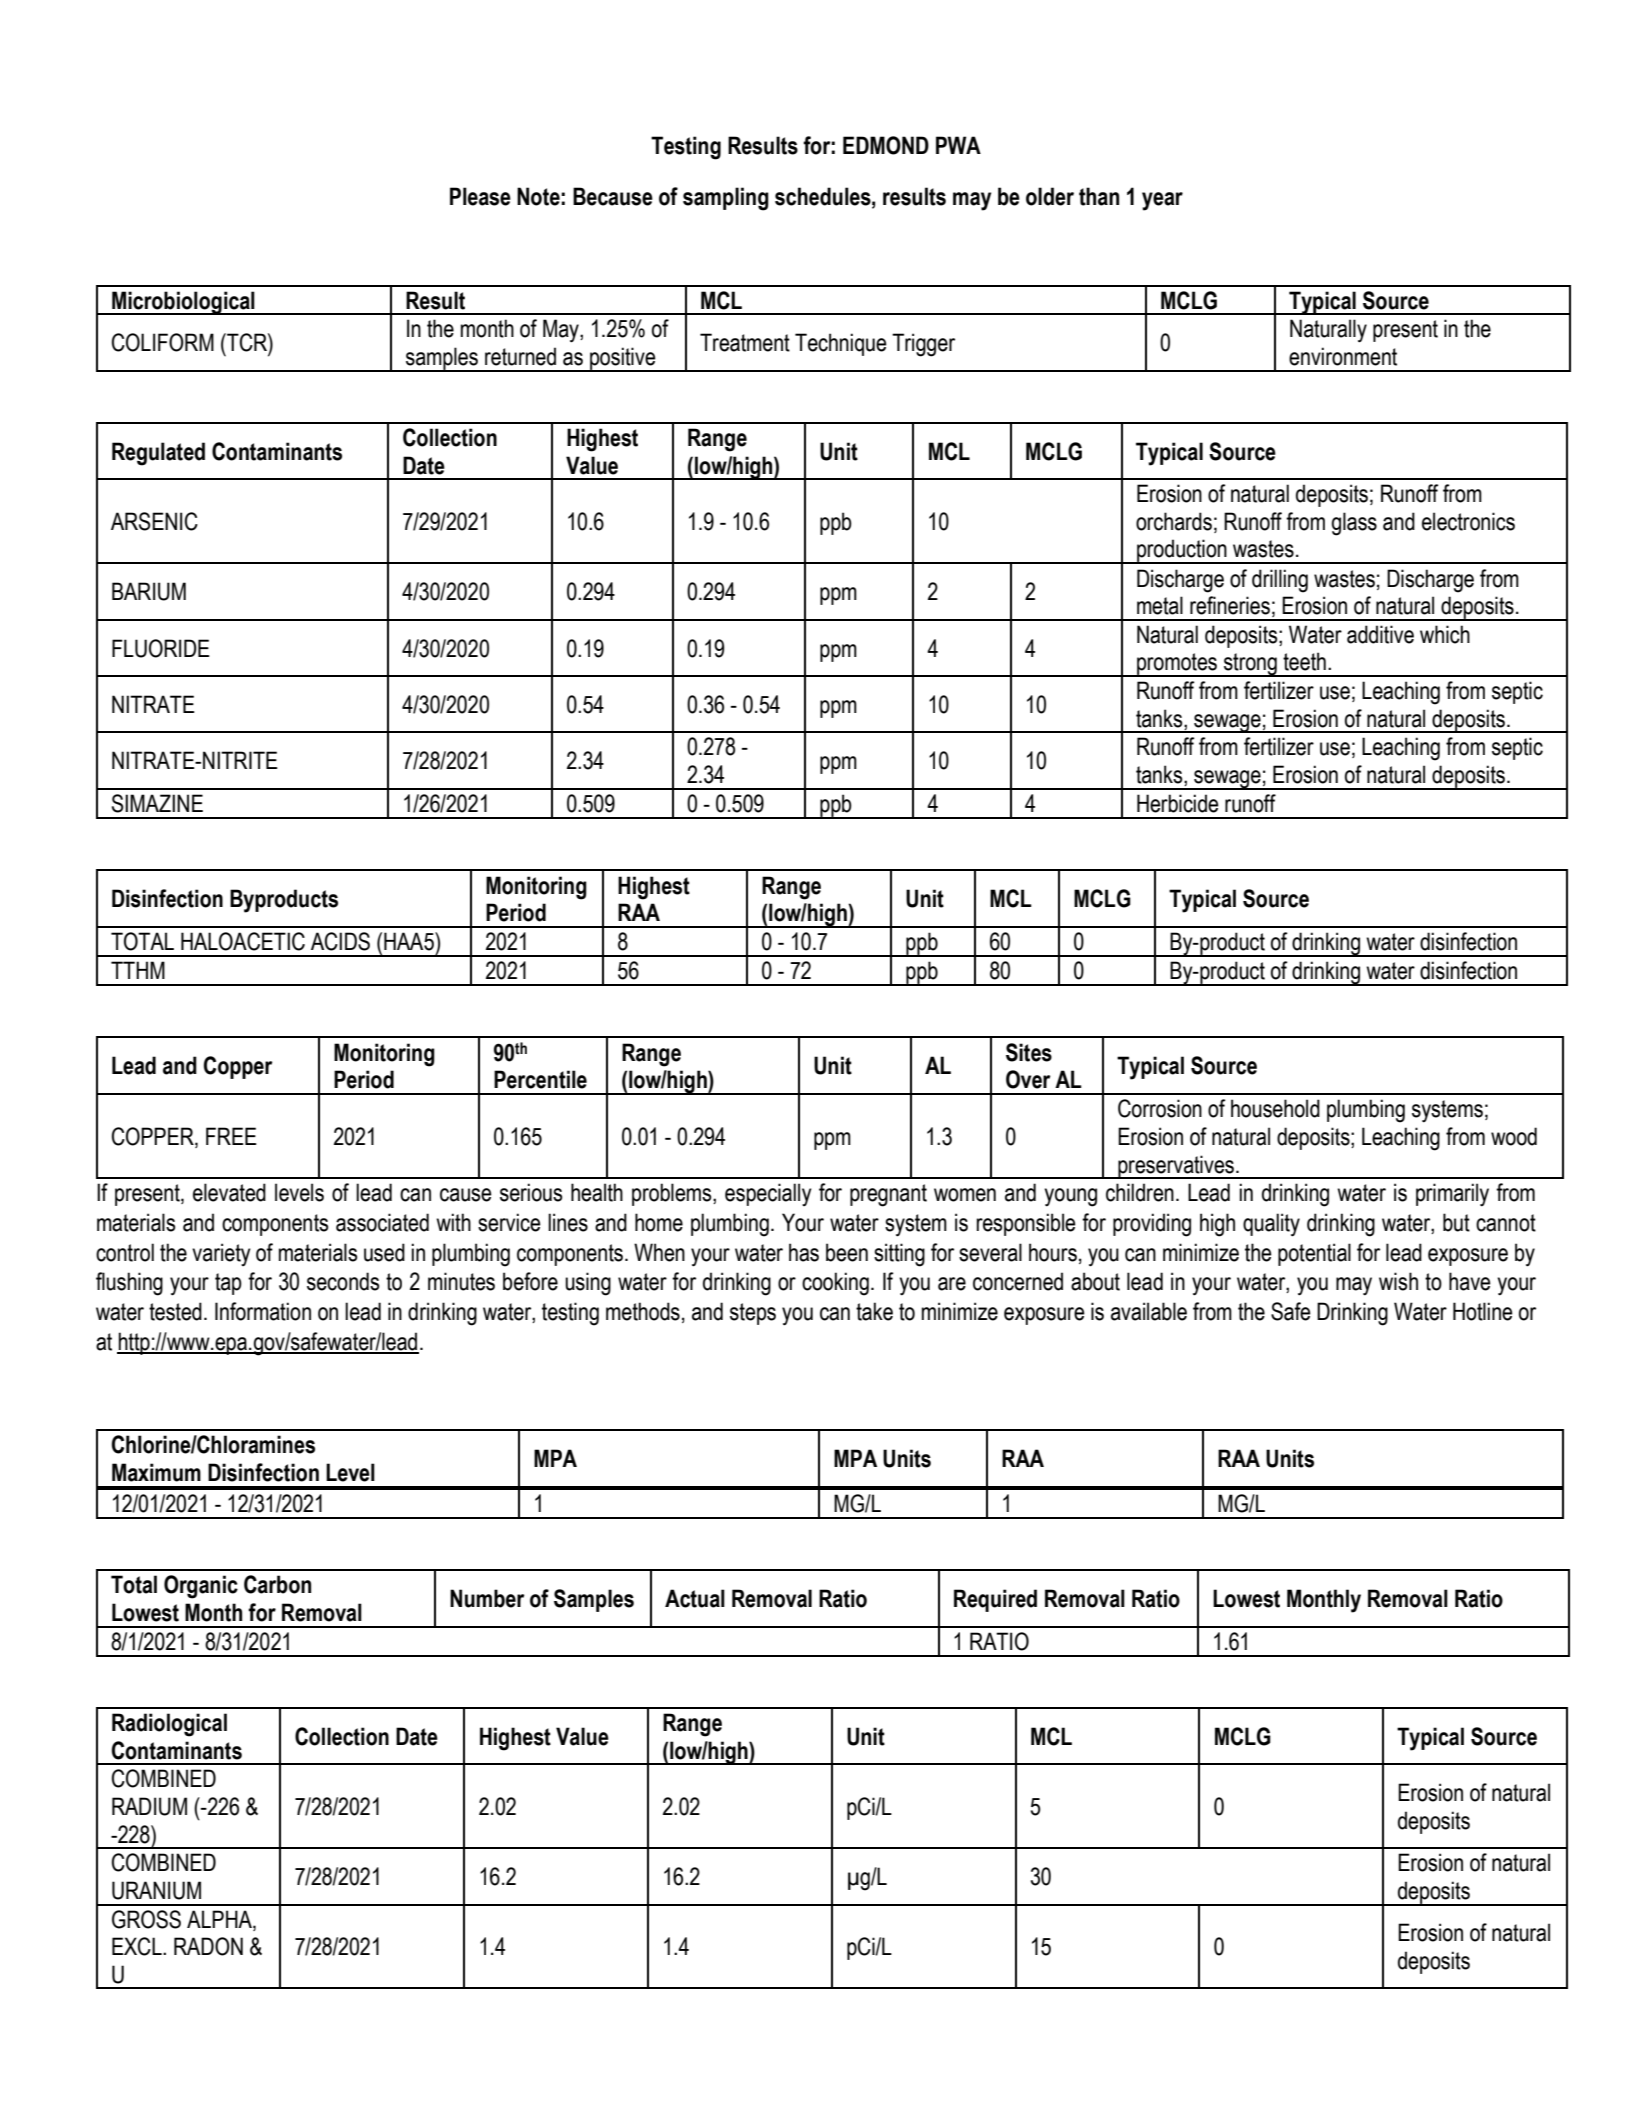 The width and height of the image is (1632, 2111). Describe the element at coordinates (480, 196) in the image. I see `Please` at that location.
